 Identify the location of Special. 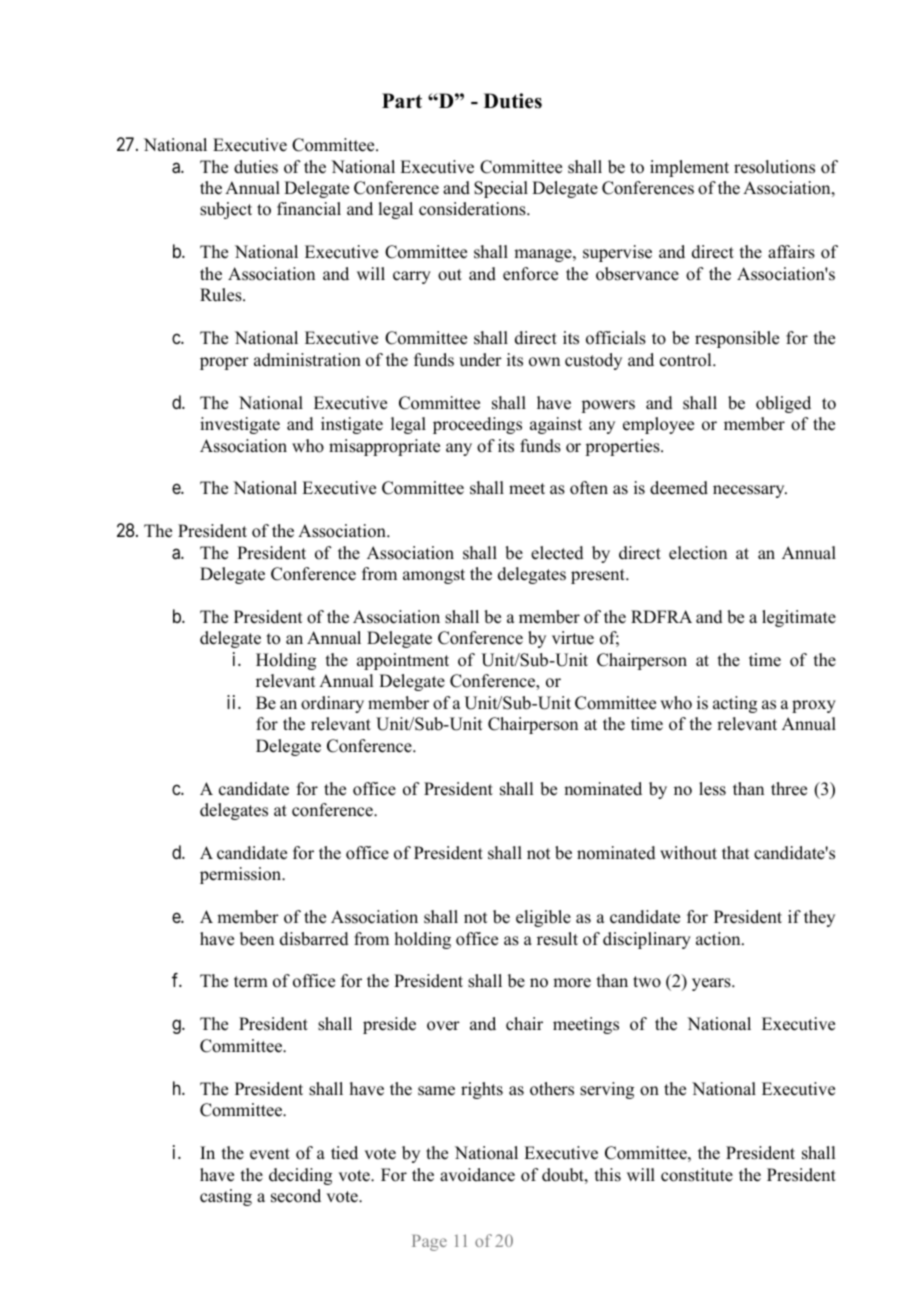
(501, 189).
